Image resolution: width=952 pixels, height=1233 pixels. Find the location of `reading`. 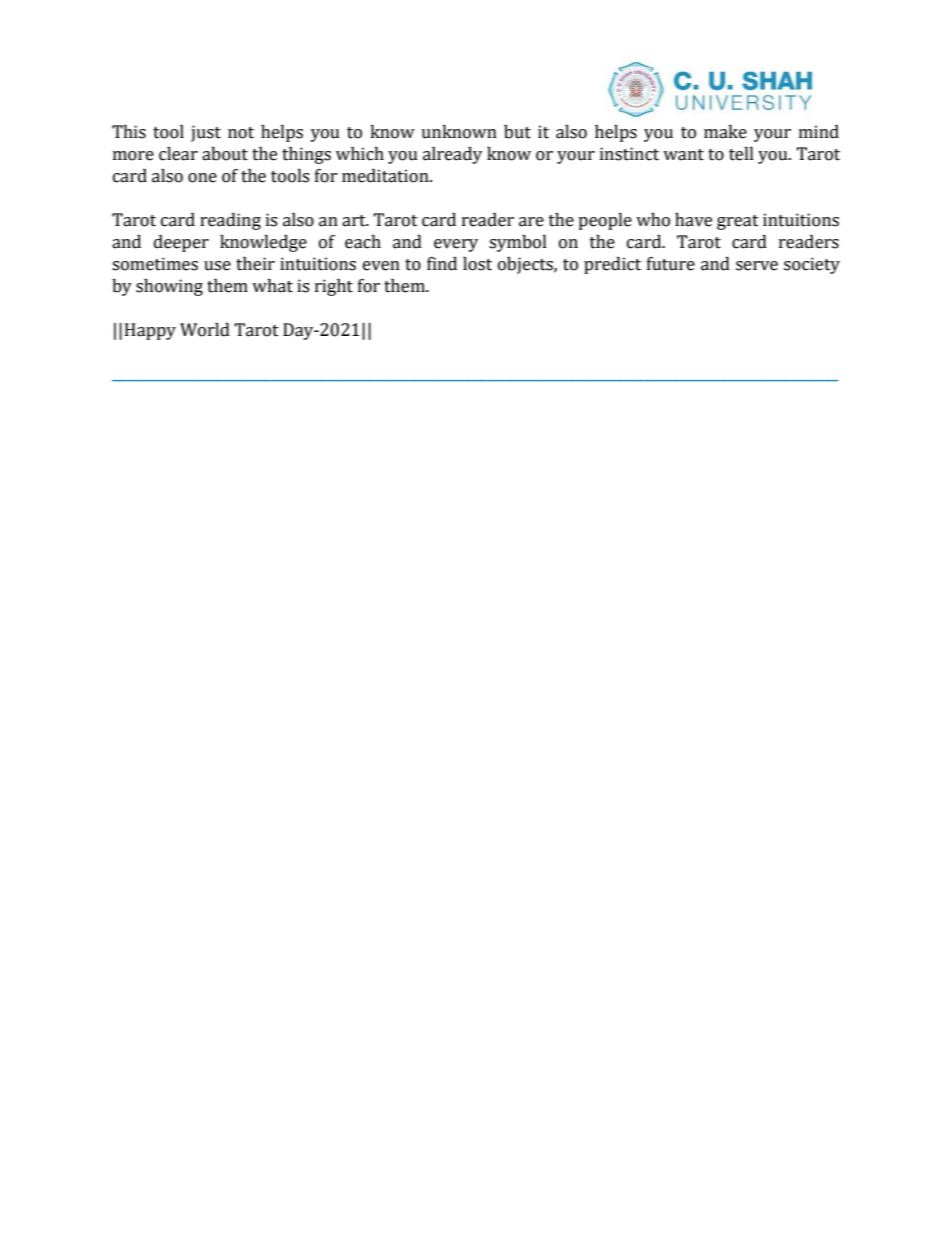

reading is located at coordinates (230, 221).
